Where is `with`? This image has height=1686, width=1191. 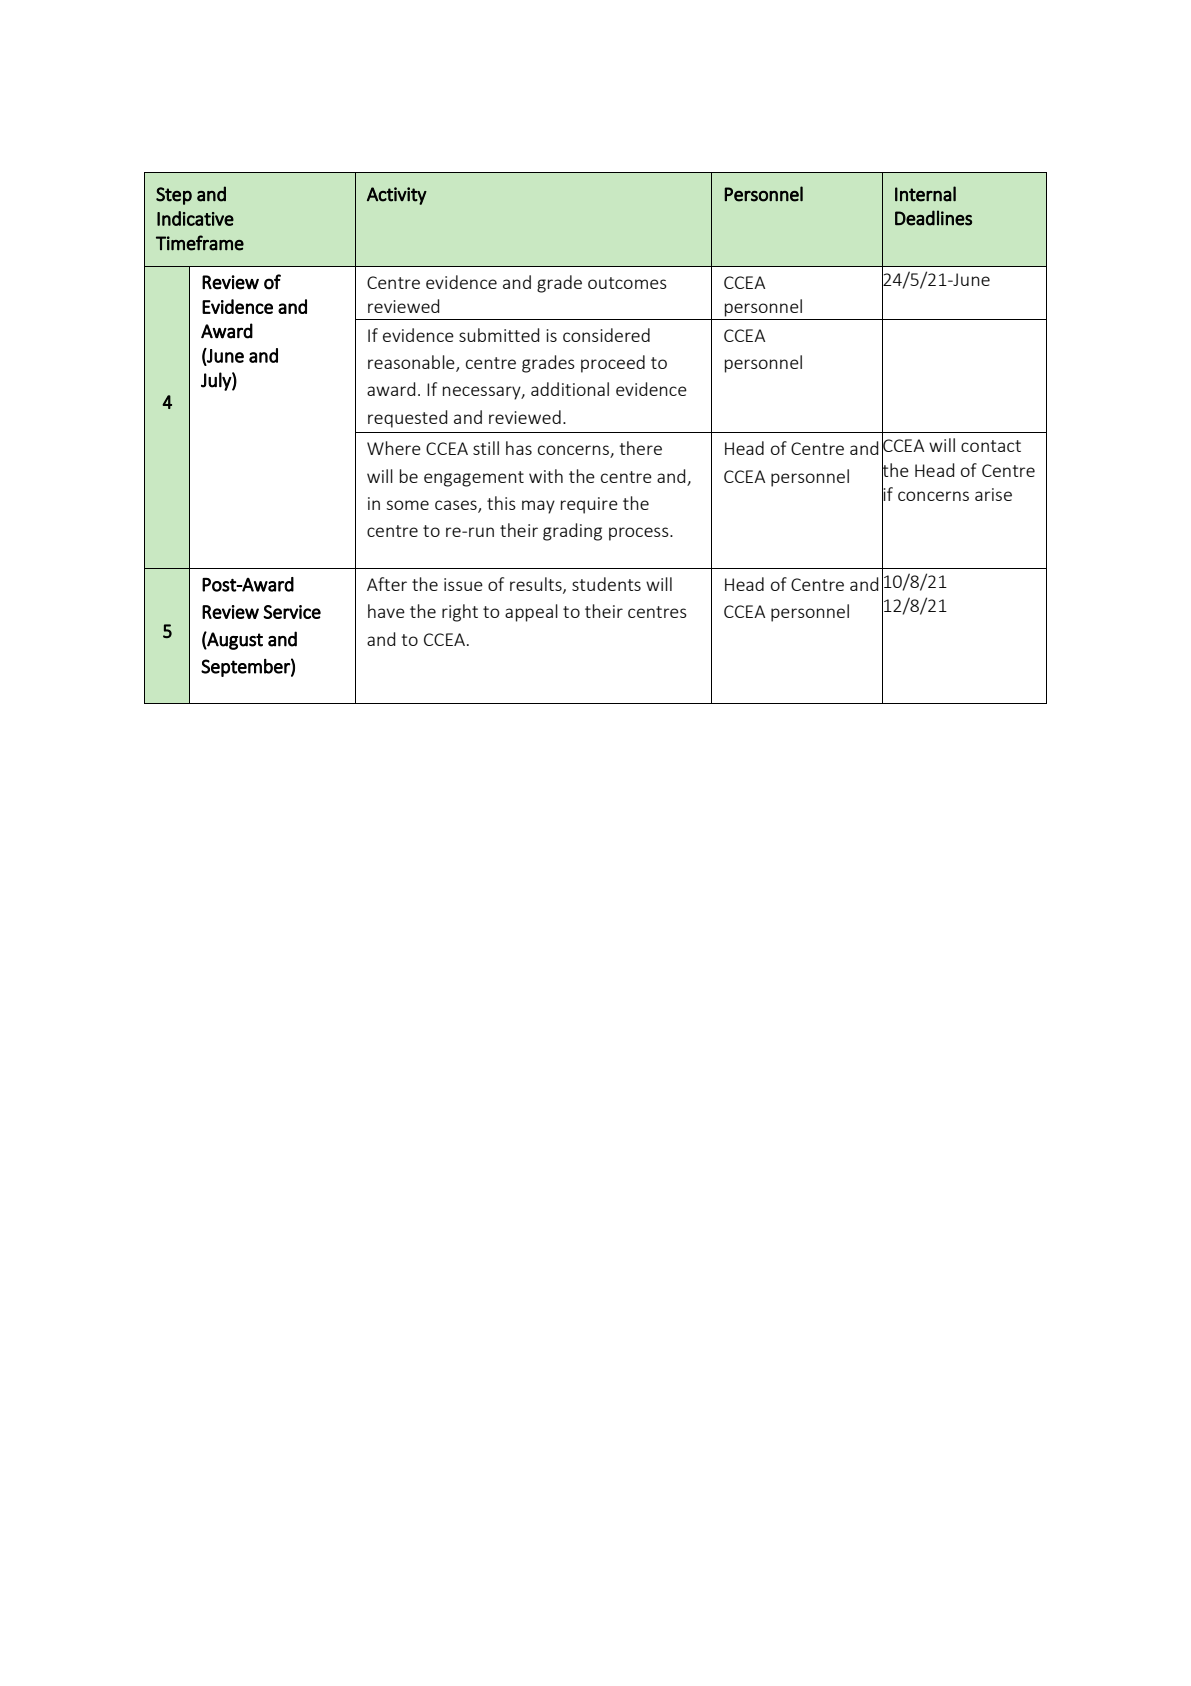 with is located at coordinates (546, 476).
